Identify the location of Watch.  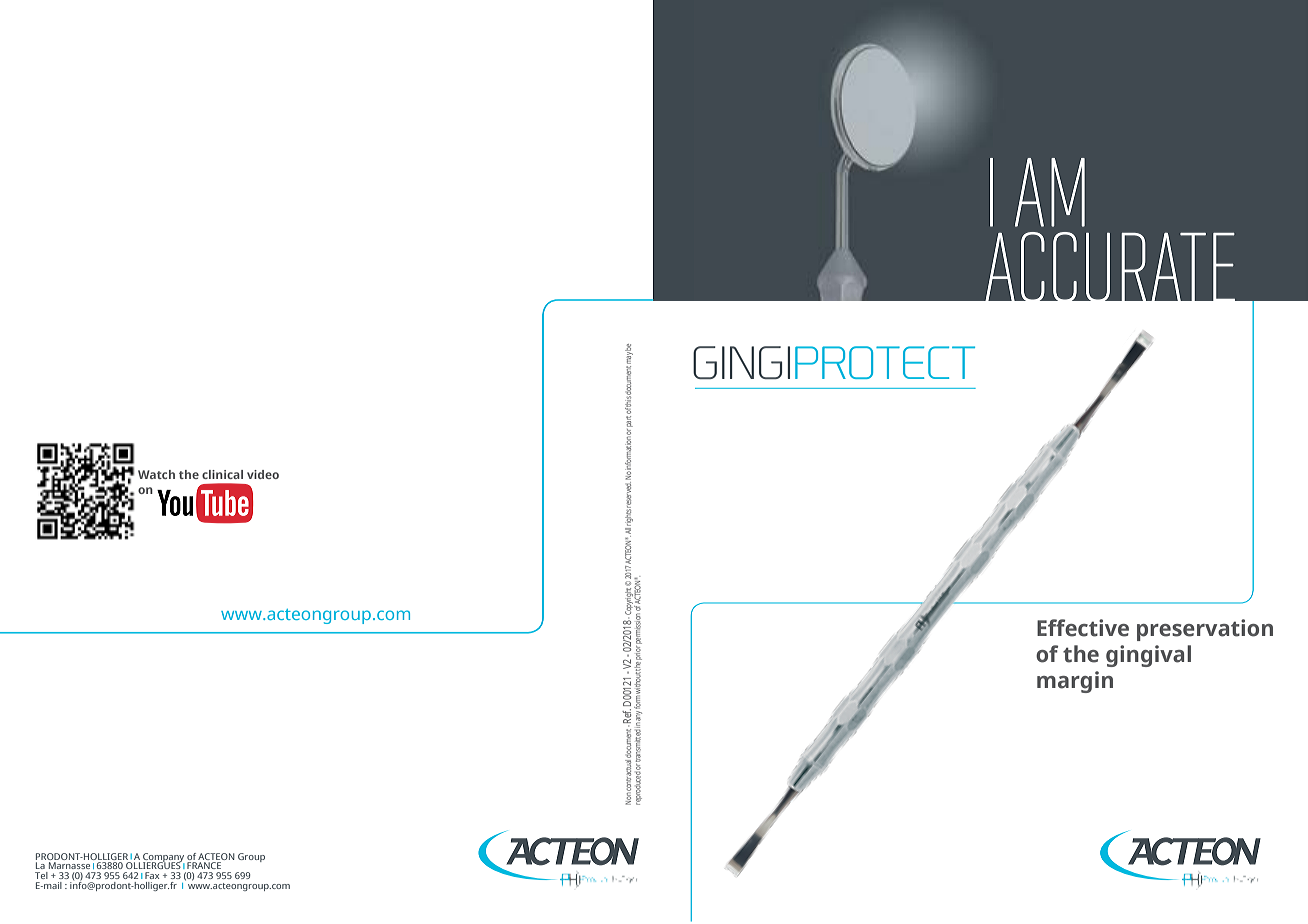
(156, 474).
